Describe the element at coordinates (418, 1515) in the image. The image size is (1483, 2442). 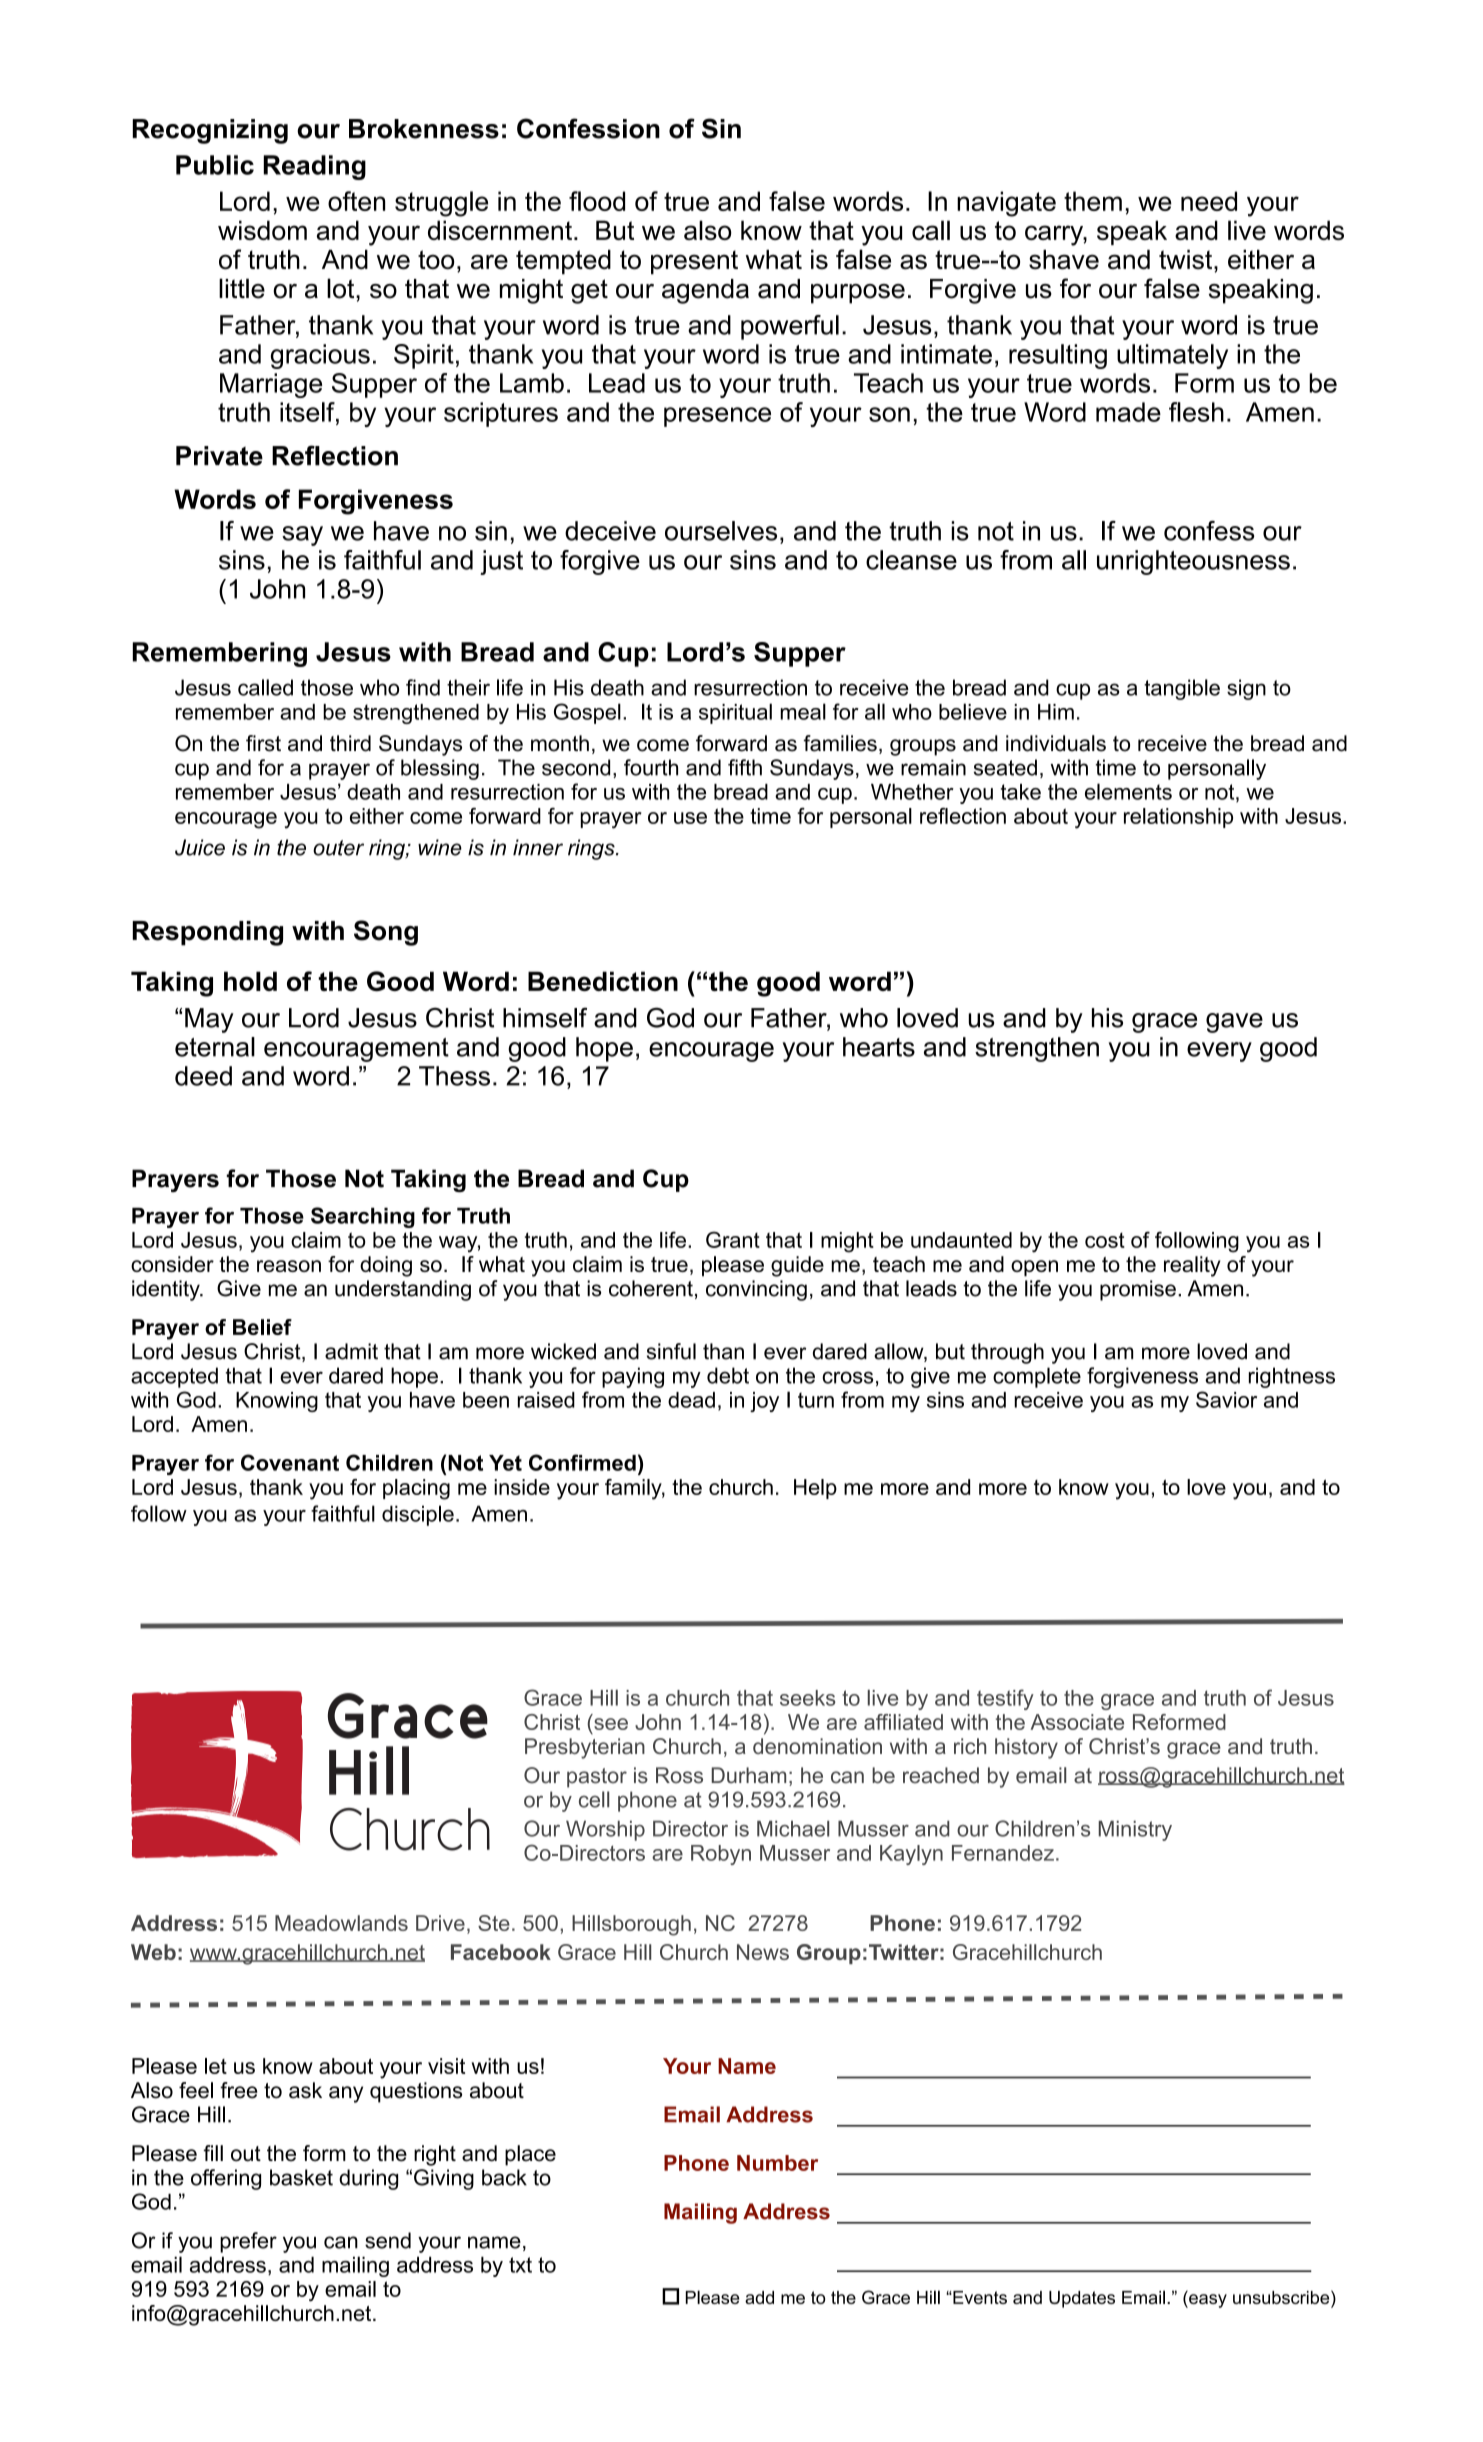
I see `disciple` at that location.
